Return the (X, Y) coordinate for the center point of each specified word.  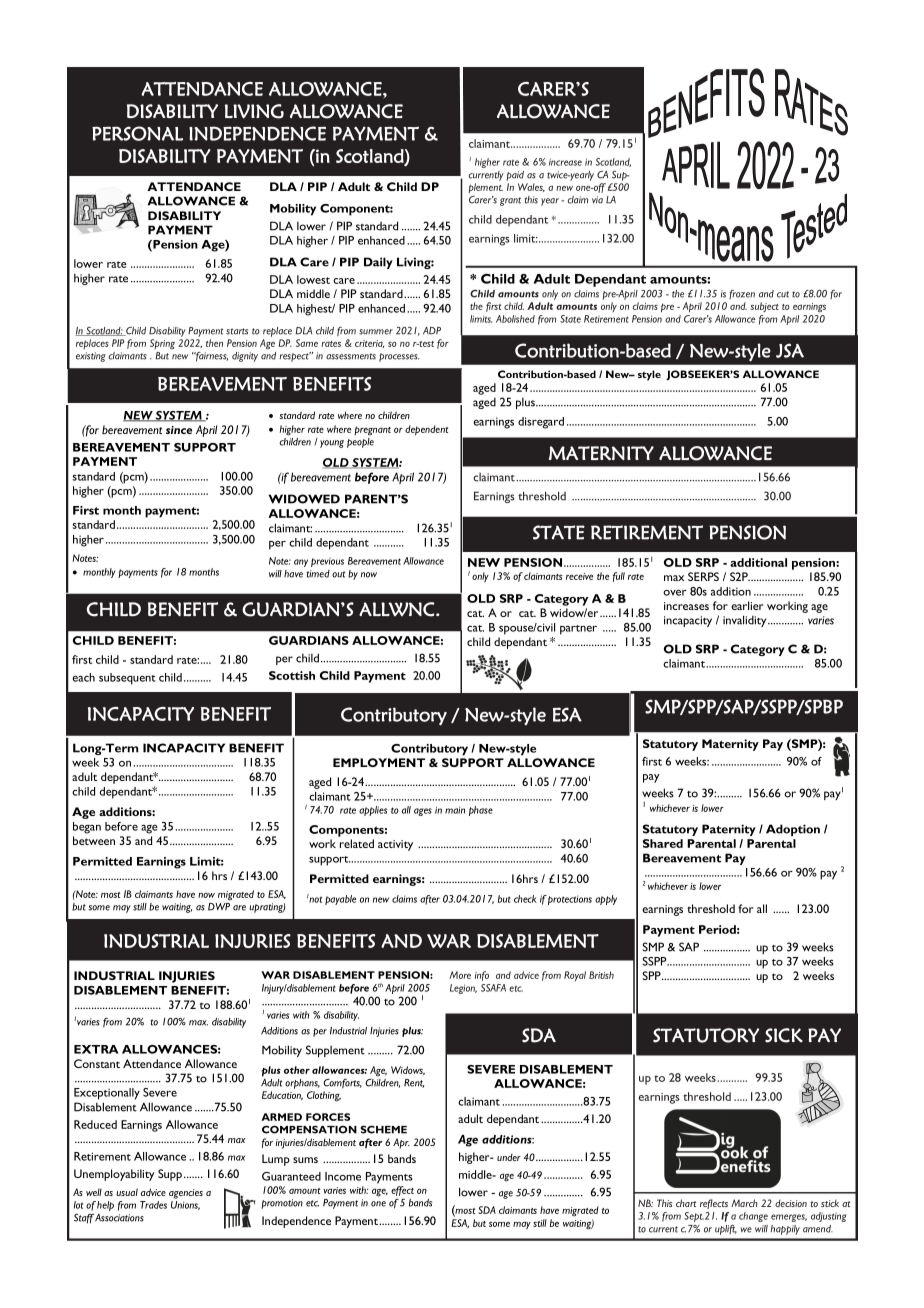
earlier (747, 605)
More (460, 975)
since (179, 430)
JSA (790, 350)
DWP (219, 907)
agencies (186, 1194)
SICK (784, 1035)
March (744, 1203)
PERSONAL (137, 133)
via (597, 200)
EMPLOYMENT (379, 762)
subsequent (127, 679)
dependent (426, 430)
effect (402, 1191)
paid (515, 176)
